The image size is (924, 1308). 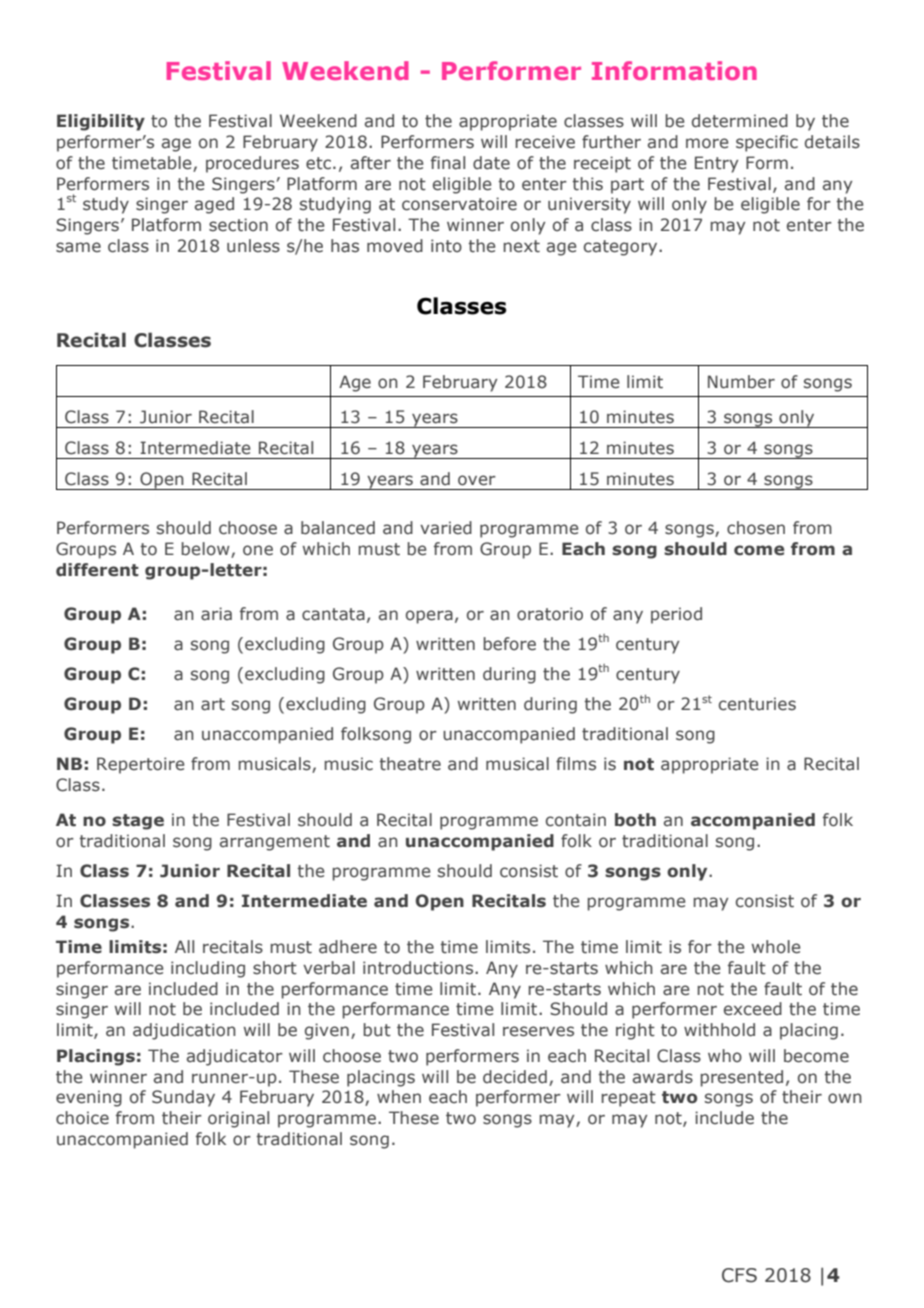 What do you see at coordinates (448, 163) in the screenshot?
I see `final` at bounding box center [448, 163].
